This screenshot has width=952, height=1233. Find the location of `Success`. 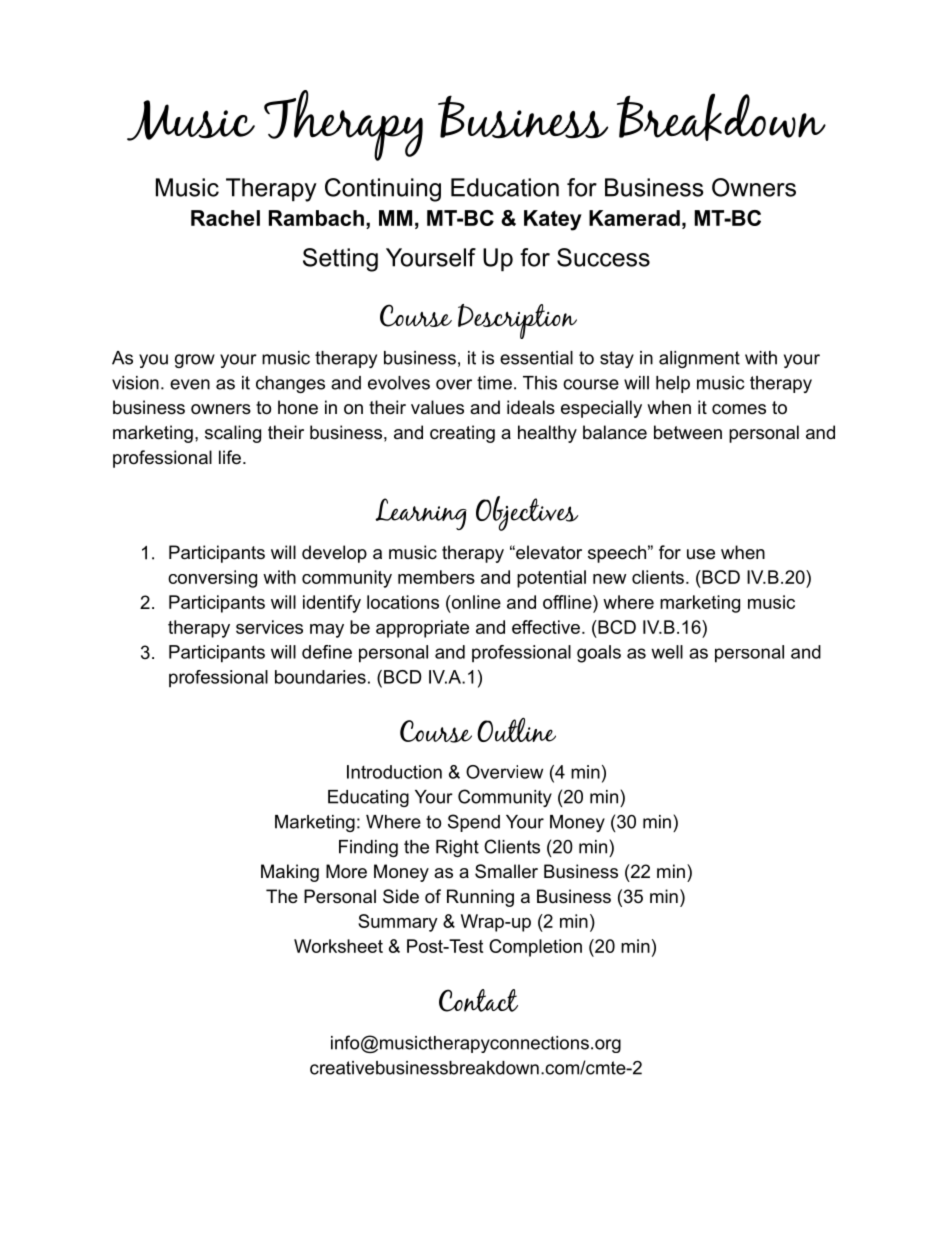

Success is located at coordinates (603, 257).
